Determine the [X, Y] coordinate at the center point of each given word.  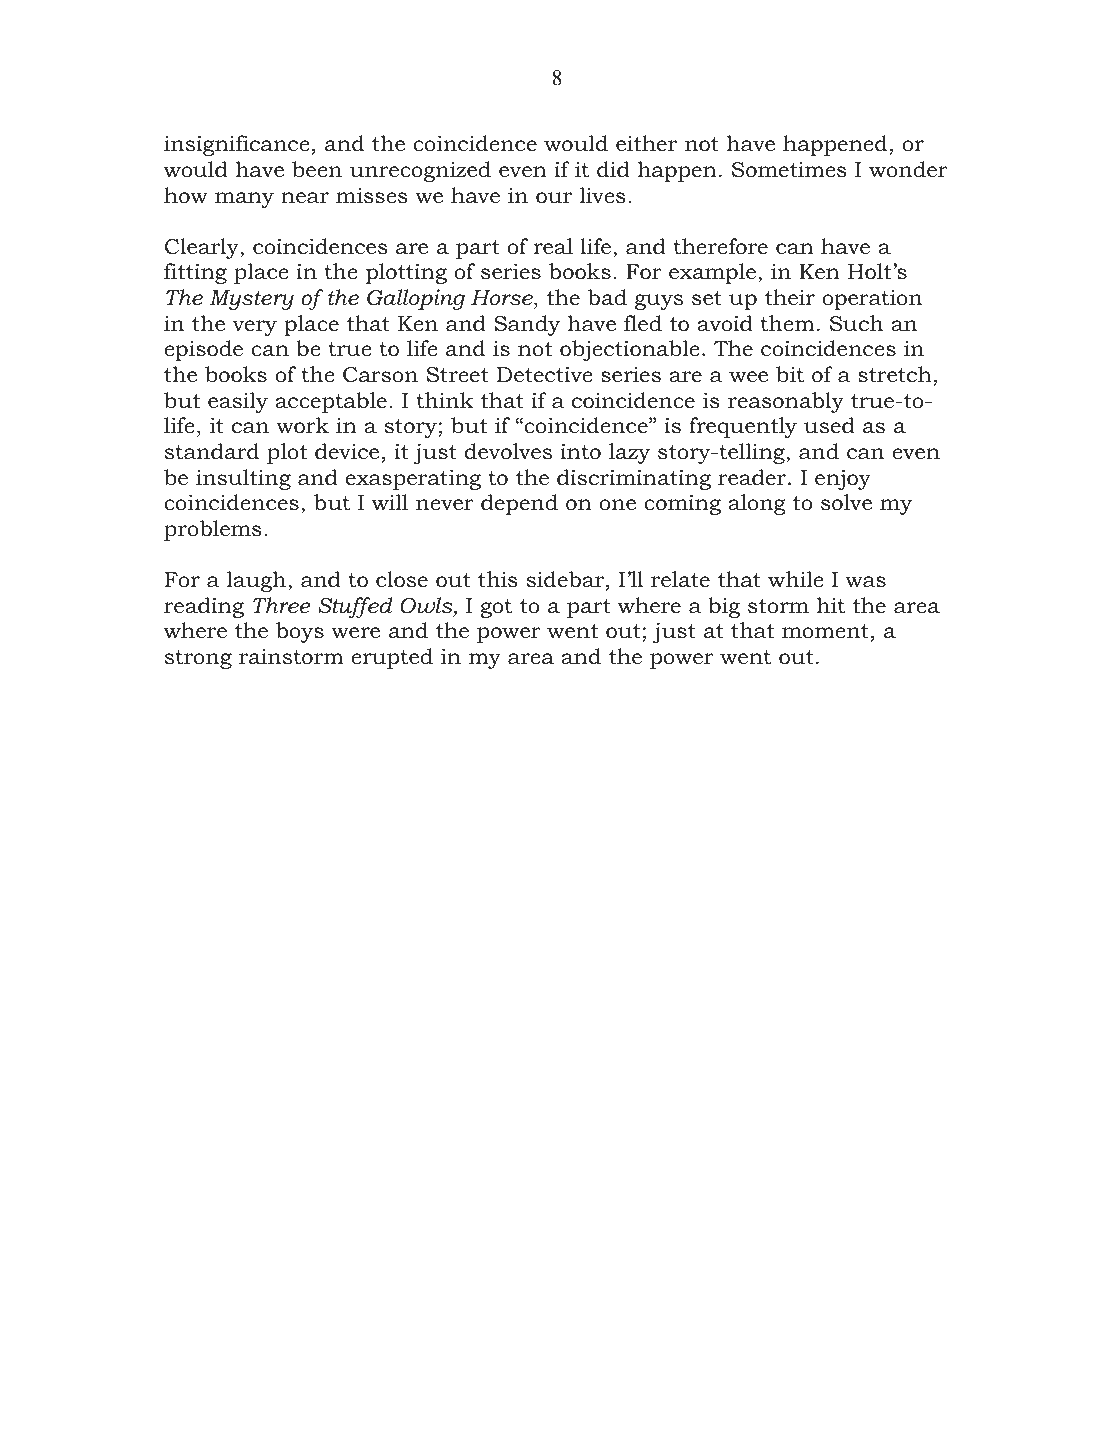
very [255, 328]
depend [519, 504]
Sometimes [789, 169]
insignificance [237, 145]
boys [300, 632]
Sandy [527, 325]
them [787, 323]
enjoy [843, 479]
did [613, 169]
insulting [243, 479]
